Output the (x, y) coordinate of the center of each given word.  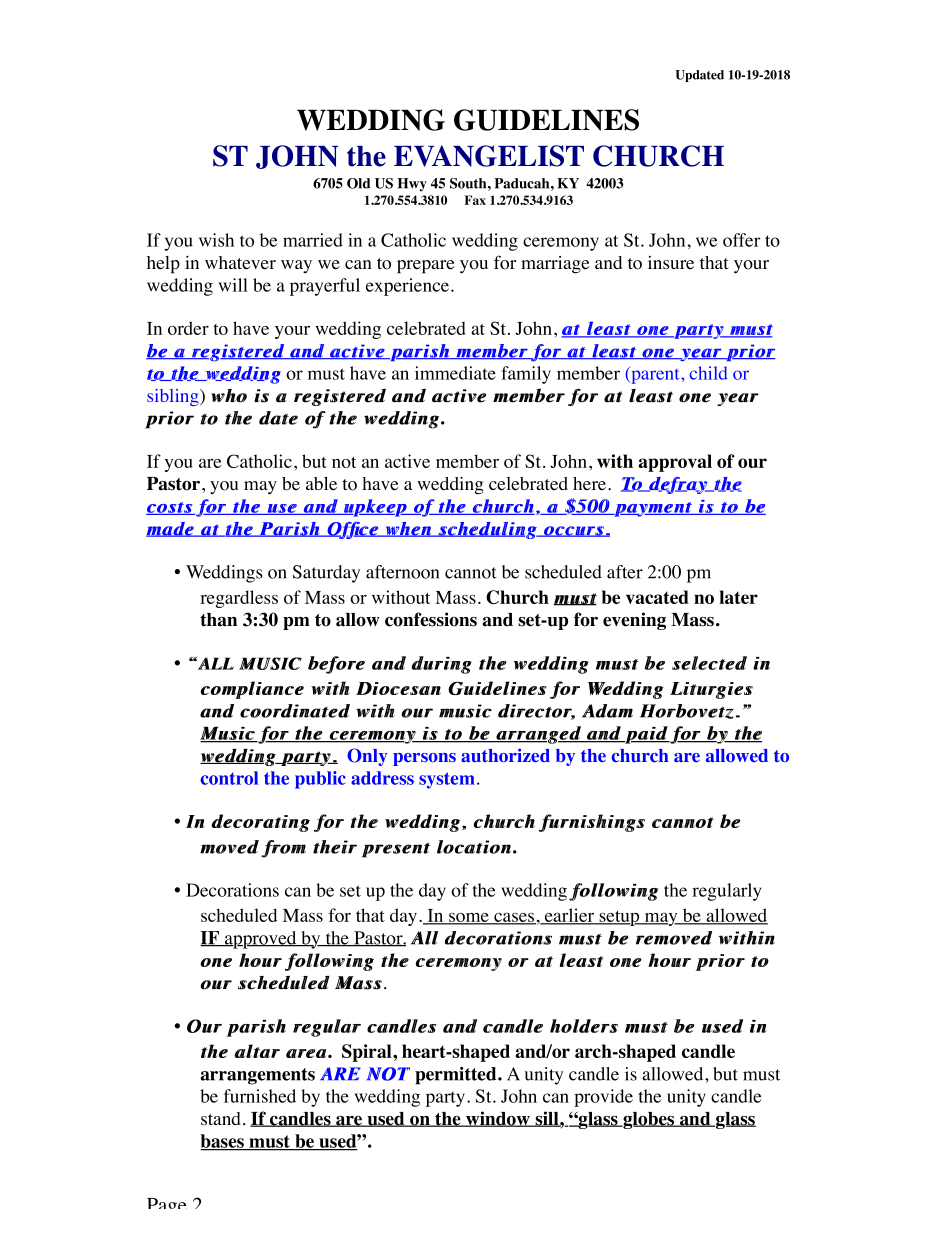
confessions (431, 619)
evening (634, 621)
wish (216, 240)
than (218, 620)
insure (671, 263)
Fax (475, 200)
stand (221, 1118)
